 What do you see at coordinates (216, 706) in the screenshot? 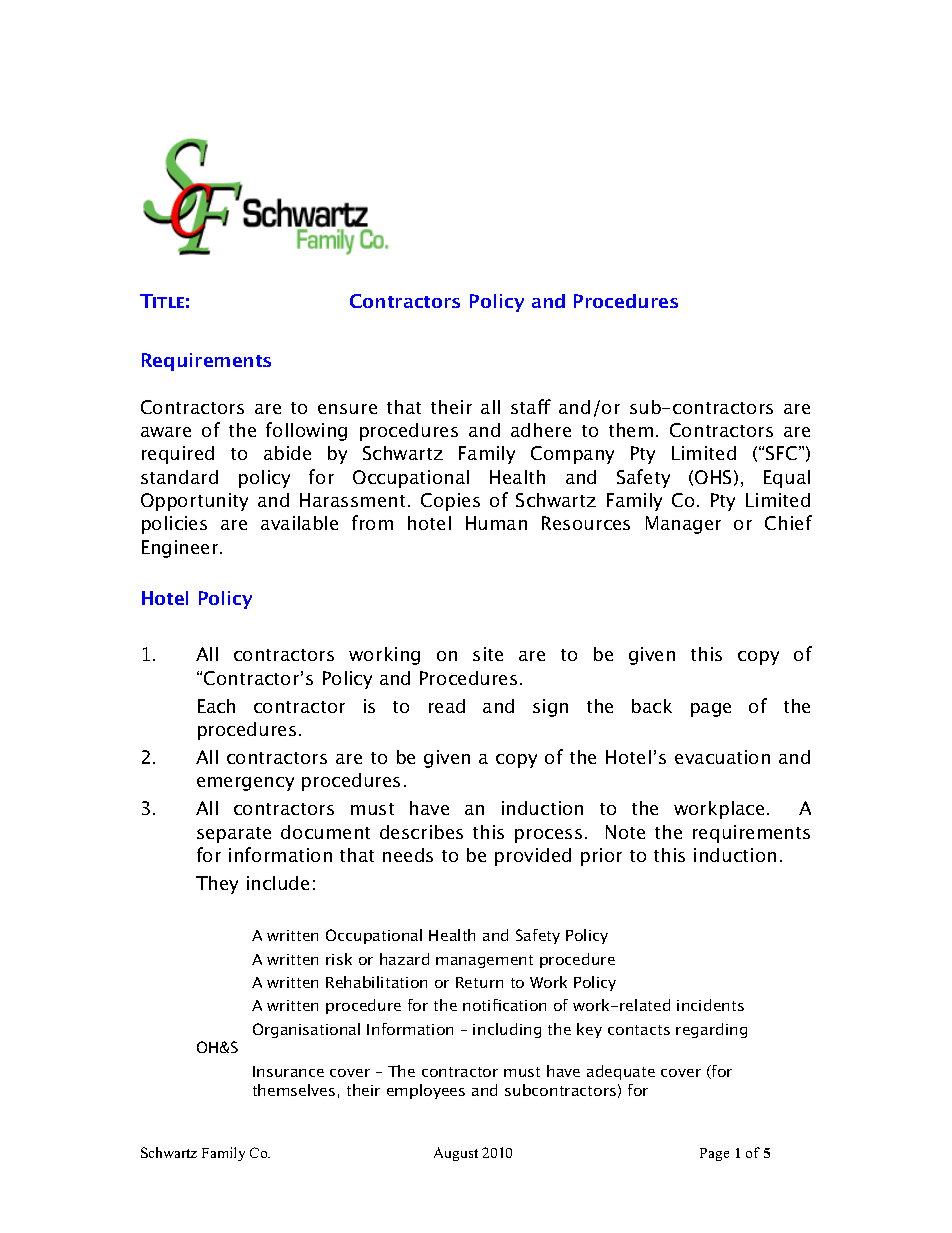
I see `Each` at bounding box center [216, 706].
